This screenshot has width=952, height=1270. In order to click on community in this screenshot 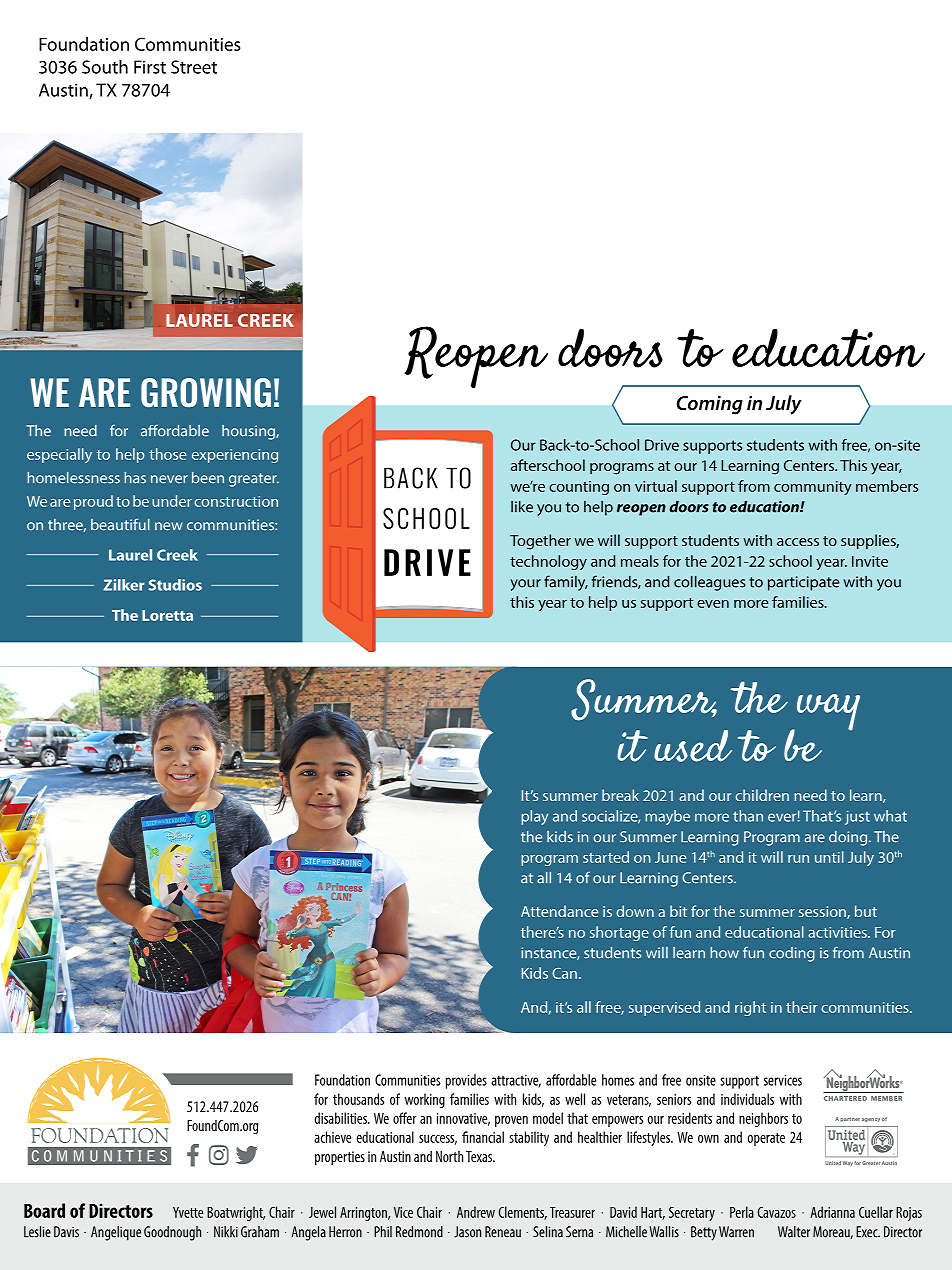, I will do `click(813, 488)`.
